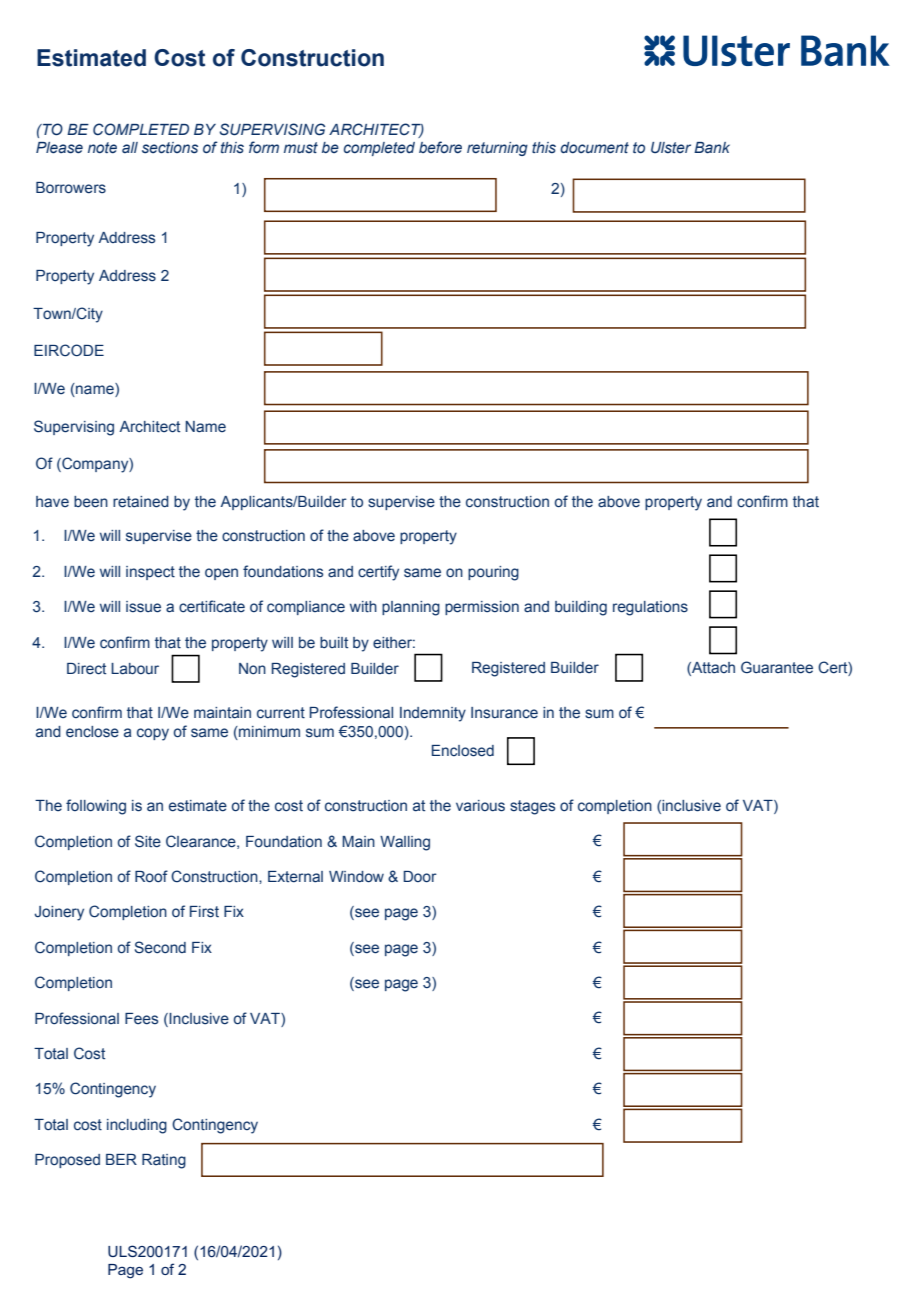 The image size is (924, 1308). Describe the element at coordinates (137, 1126) in the screenshot. I see `including` at that location.
